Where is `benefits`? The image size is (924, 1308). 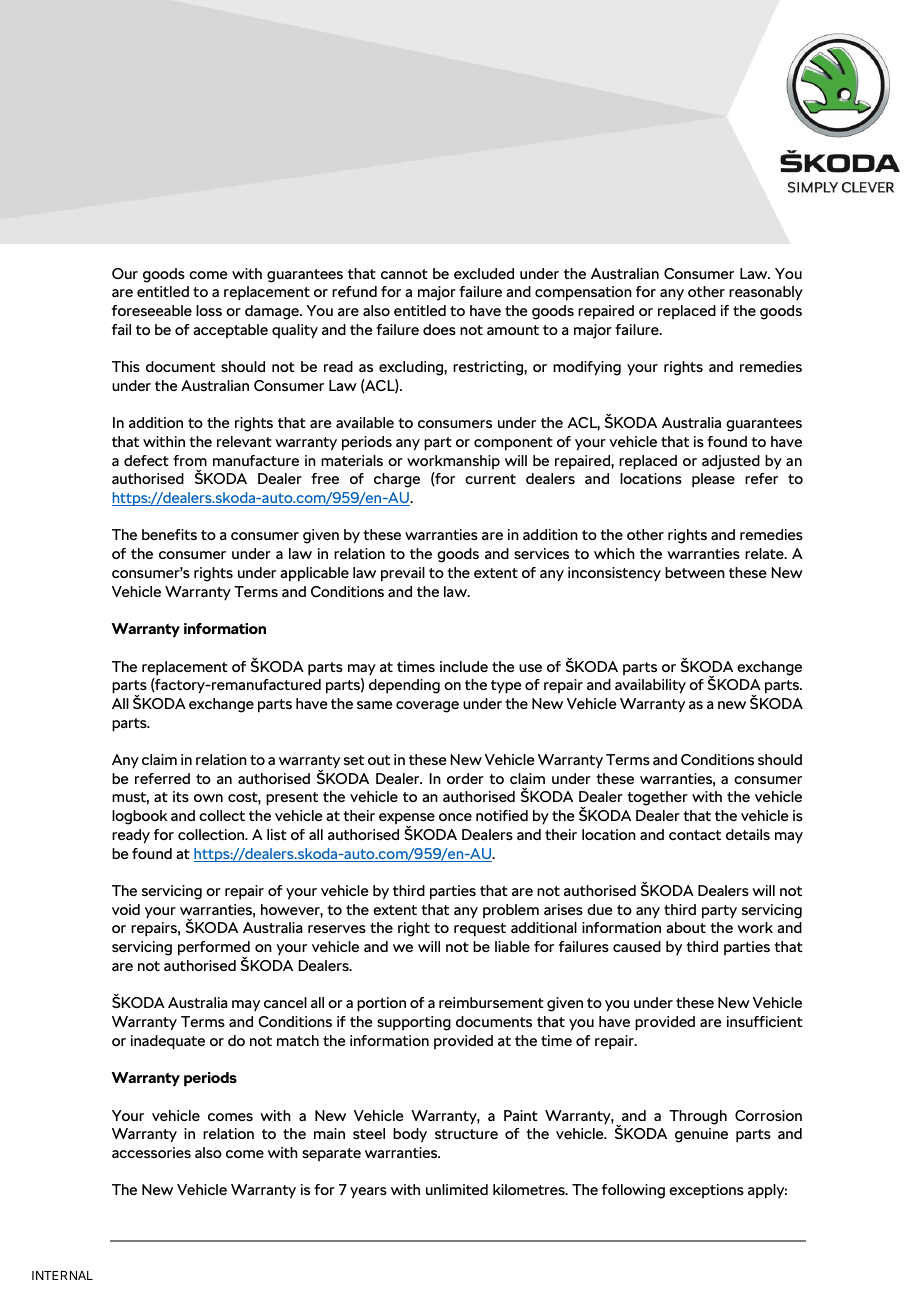
benefits is located at coordinates (169, 534).
